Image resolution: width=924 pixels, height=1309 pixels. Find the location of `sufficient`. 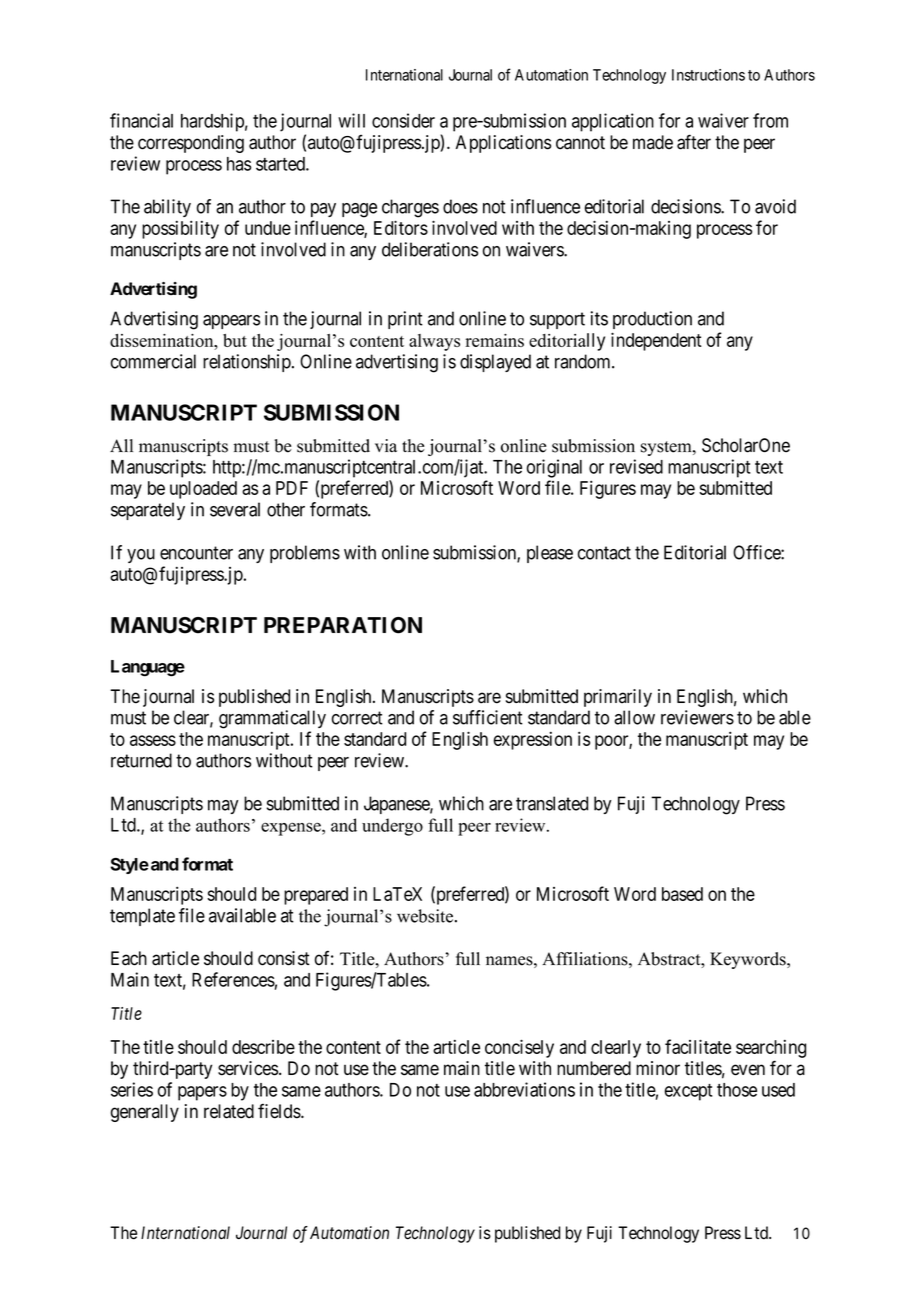

sufficient is located at coordinates (488, 717).
